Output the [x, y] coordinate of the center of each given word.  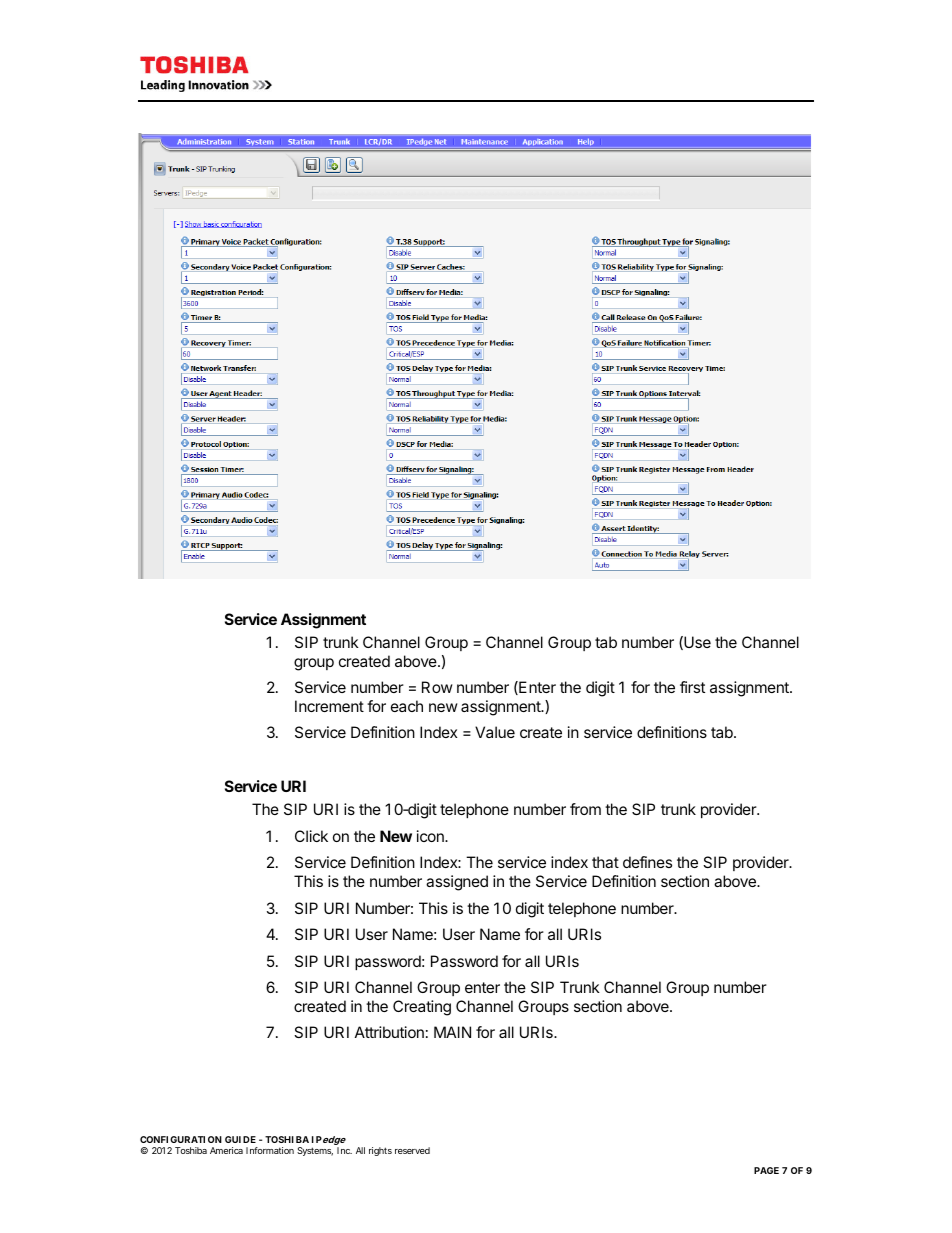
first [692, 687]
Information [270, 1150]
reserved [412, 1150]
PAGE [766, 1170]
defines [647, 862]
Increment [329, 706]
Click [311, 836]
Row [437, 687]
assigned [457, 883]
